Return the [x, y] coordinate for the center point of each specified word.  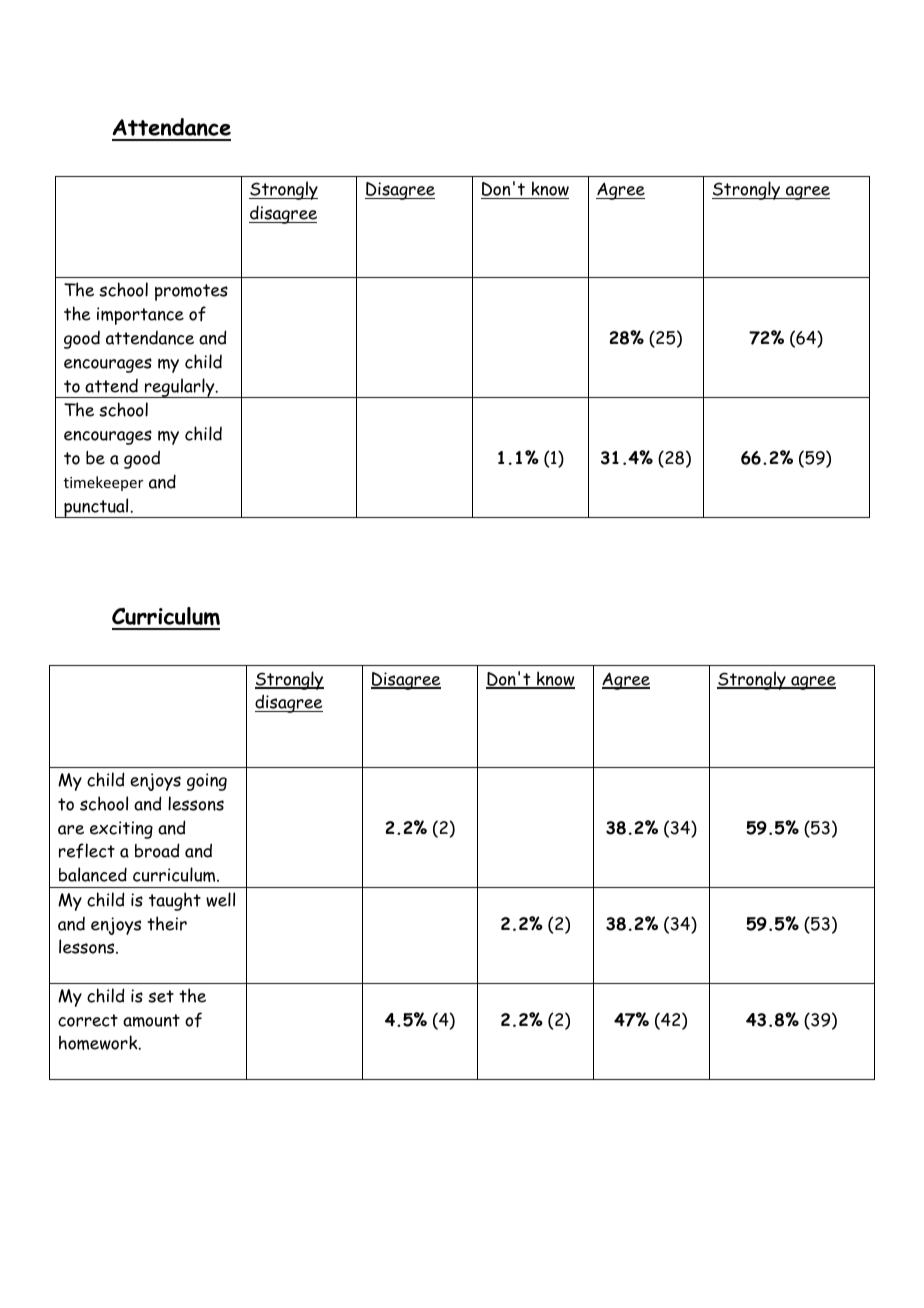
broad [157, 850]
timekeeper [103, 483]
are [71, 830]
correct [88, 1020]
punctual [96, 508]
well [220, 899]
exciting [121, 830]
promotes [191, 292]
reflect [87, 850]
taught [175, 901]
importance [140, 316]
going [207, 782]
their [167, 923]
